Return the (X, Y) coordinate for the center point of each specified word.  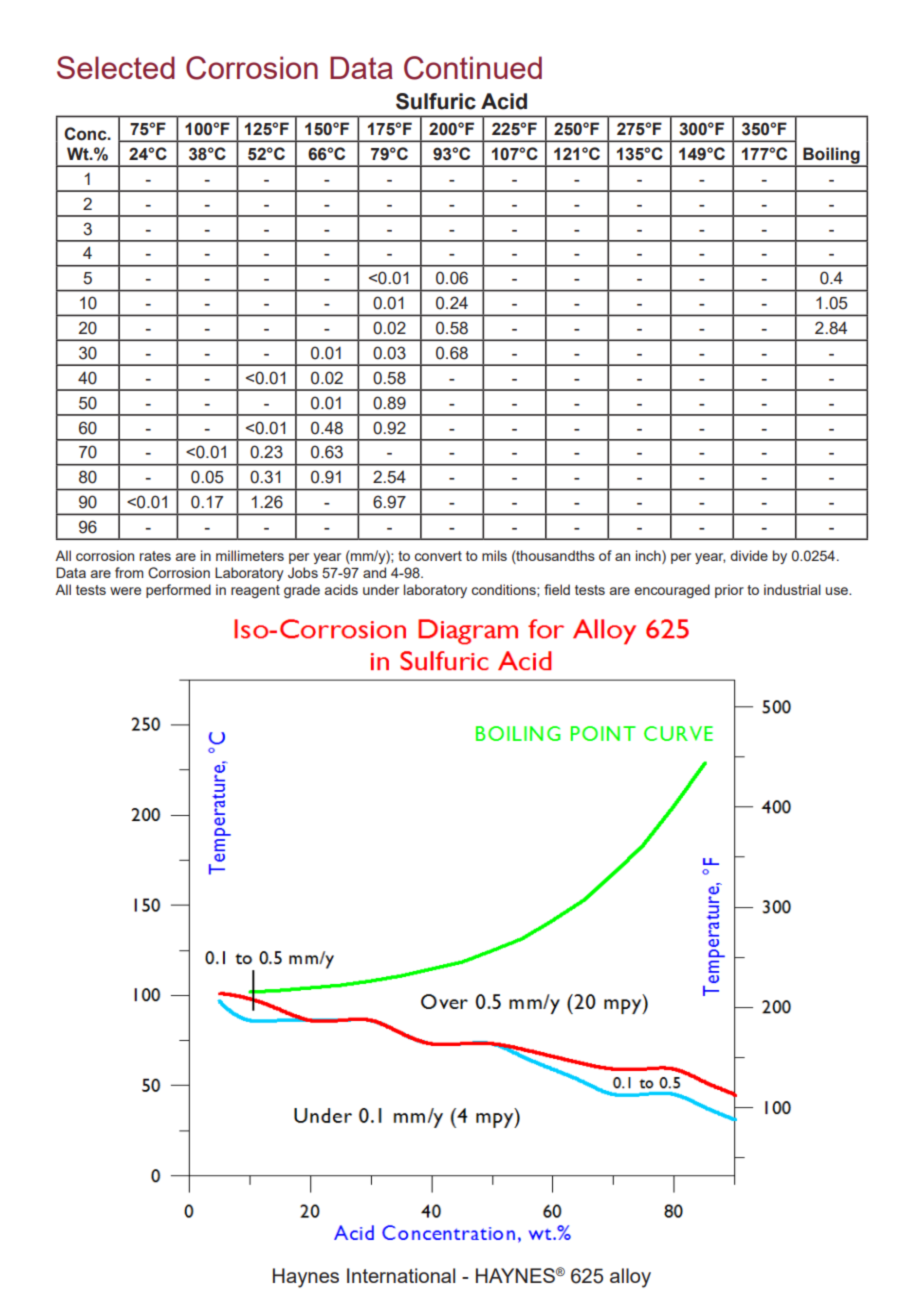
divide (749, 555)
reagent (255, 591)
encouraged (672, 591)
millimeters (250, 555)
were (125, 591)
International (401, 1275)
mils (494, 555)
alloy (630, 1278)
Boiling (831, 156)
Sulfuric (436, 101)
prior (729, 591)
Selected (116, 67)
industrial (792, 589)
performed (178, 591)
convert (438, 556)
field (557, 589)
